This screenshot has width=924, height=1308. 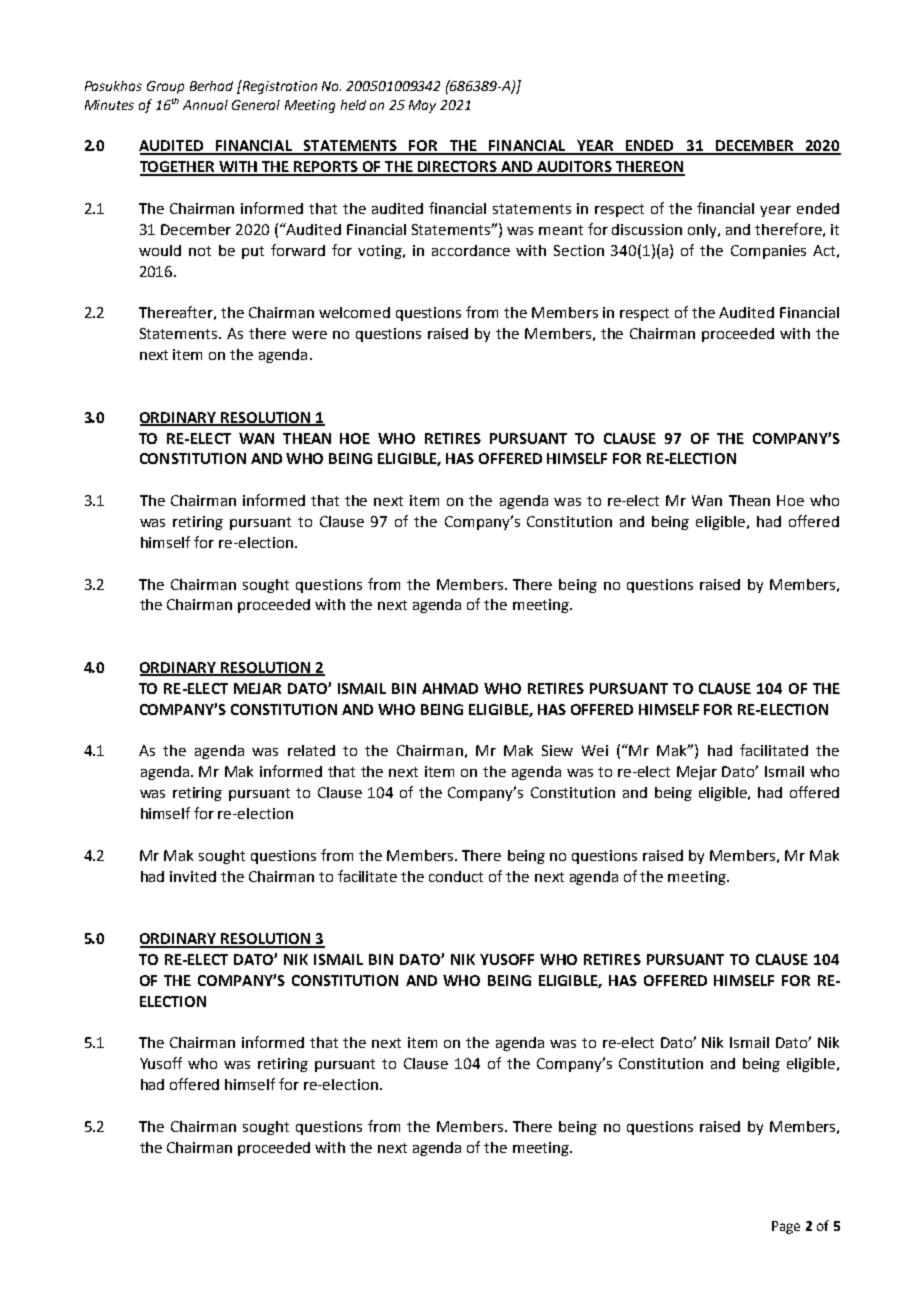 I want to click on welcomed, so click(x=354, y=312).
